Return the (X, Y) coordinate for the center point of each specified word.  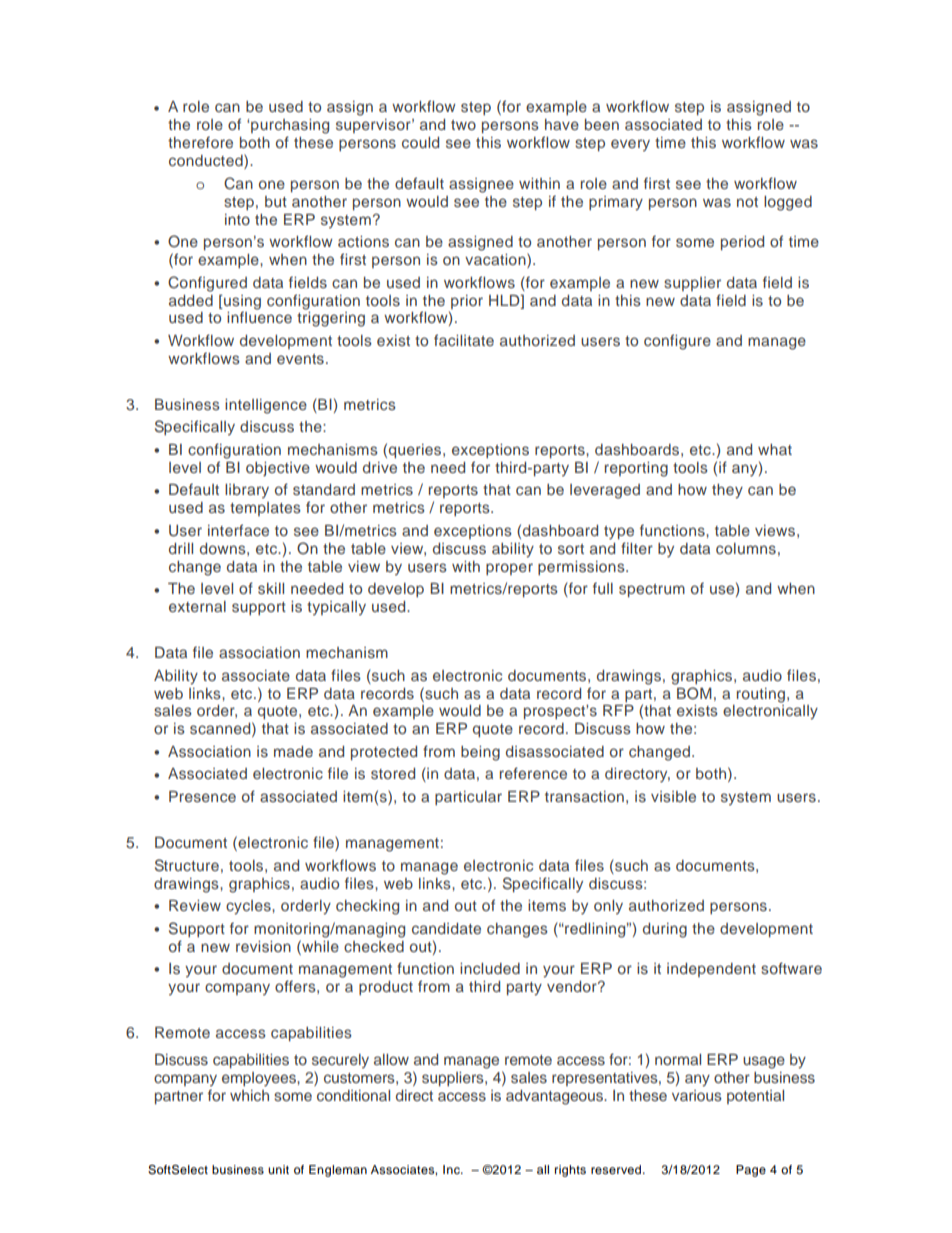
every (630, 145)
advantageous (556, 1097)
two (463, 125)
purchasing (290, 126)
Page (751, 1171)
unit (278, 1169)
